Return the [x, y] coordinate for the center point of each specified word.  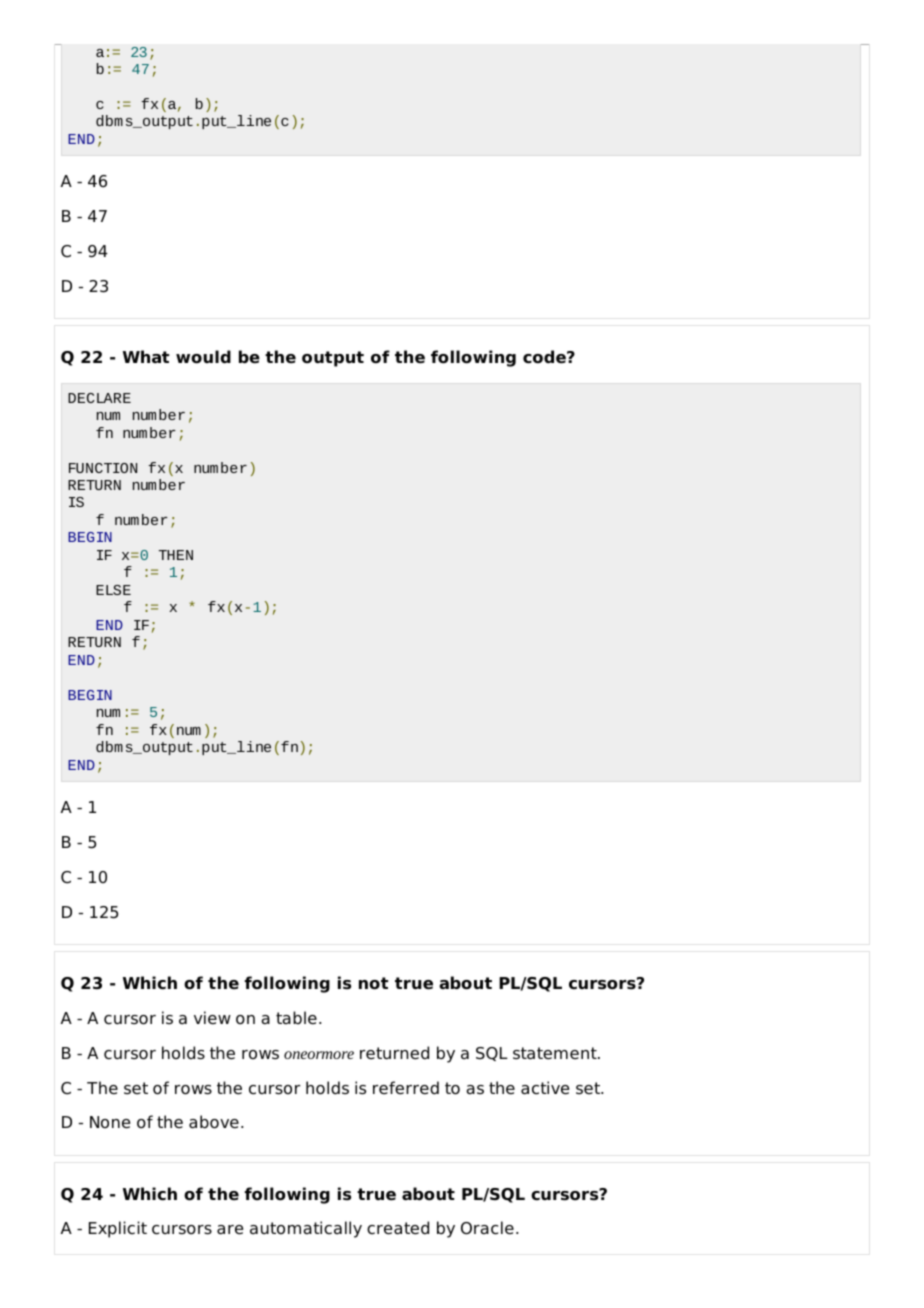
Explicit [118, 1229]
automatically [306, 1229]
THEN [176, 555]
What [146, 357]
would [203, 357]
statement [556, 1053]
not [373, 983]
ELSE [113, 590]
